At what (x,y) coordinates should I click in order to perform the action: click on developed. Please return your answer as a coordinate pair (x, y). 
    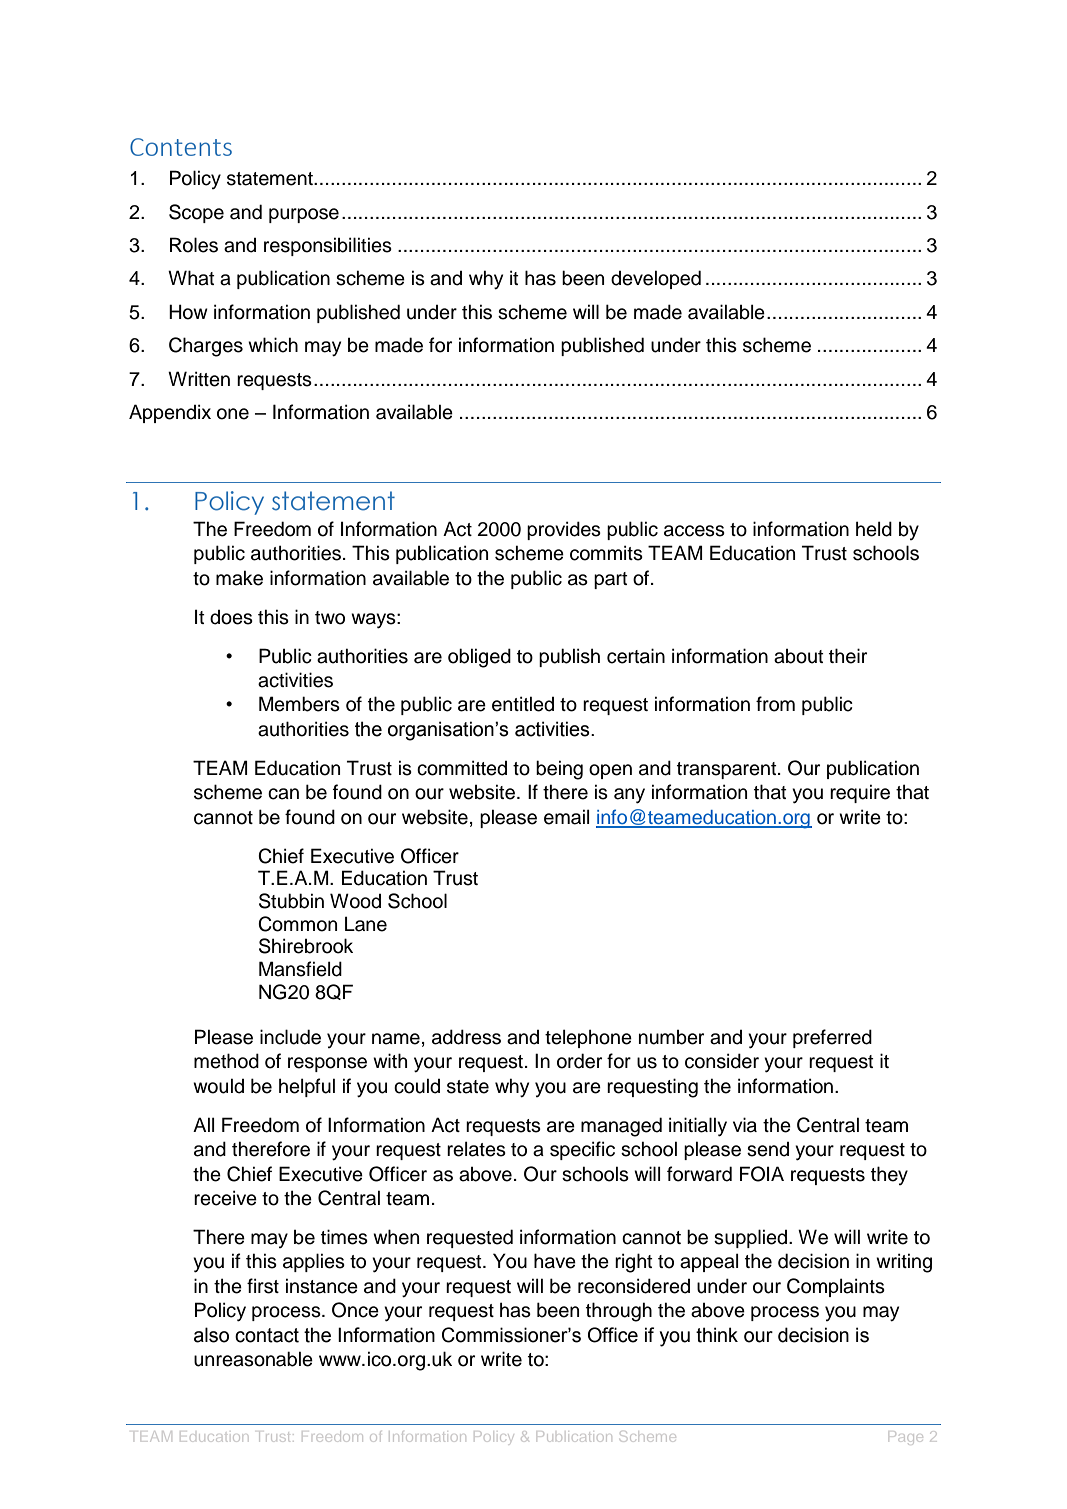
    Looking at the image, I should click on (656, 279).
